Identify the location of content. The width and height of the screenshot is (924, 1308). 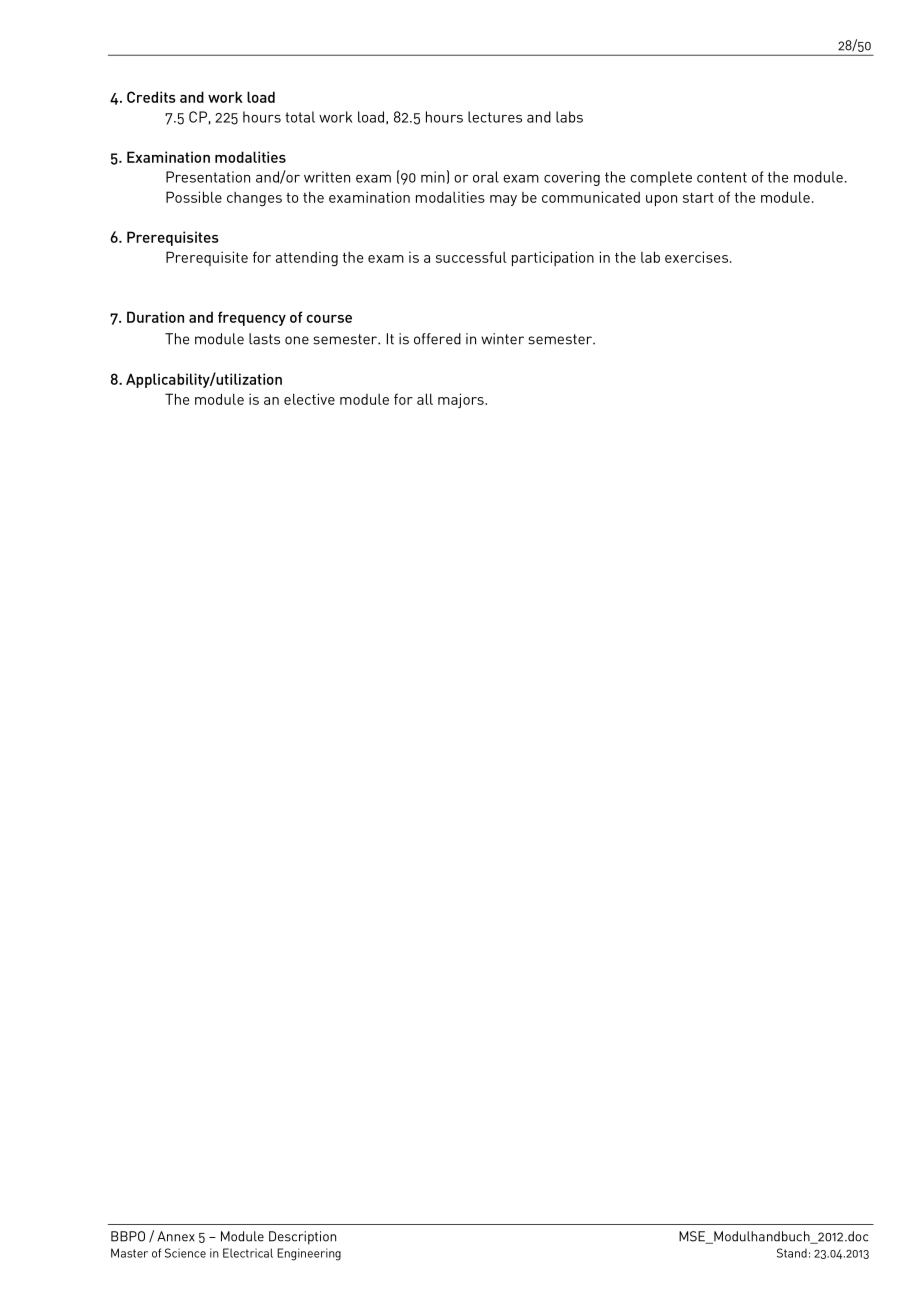
(722, 177).
